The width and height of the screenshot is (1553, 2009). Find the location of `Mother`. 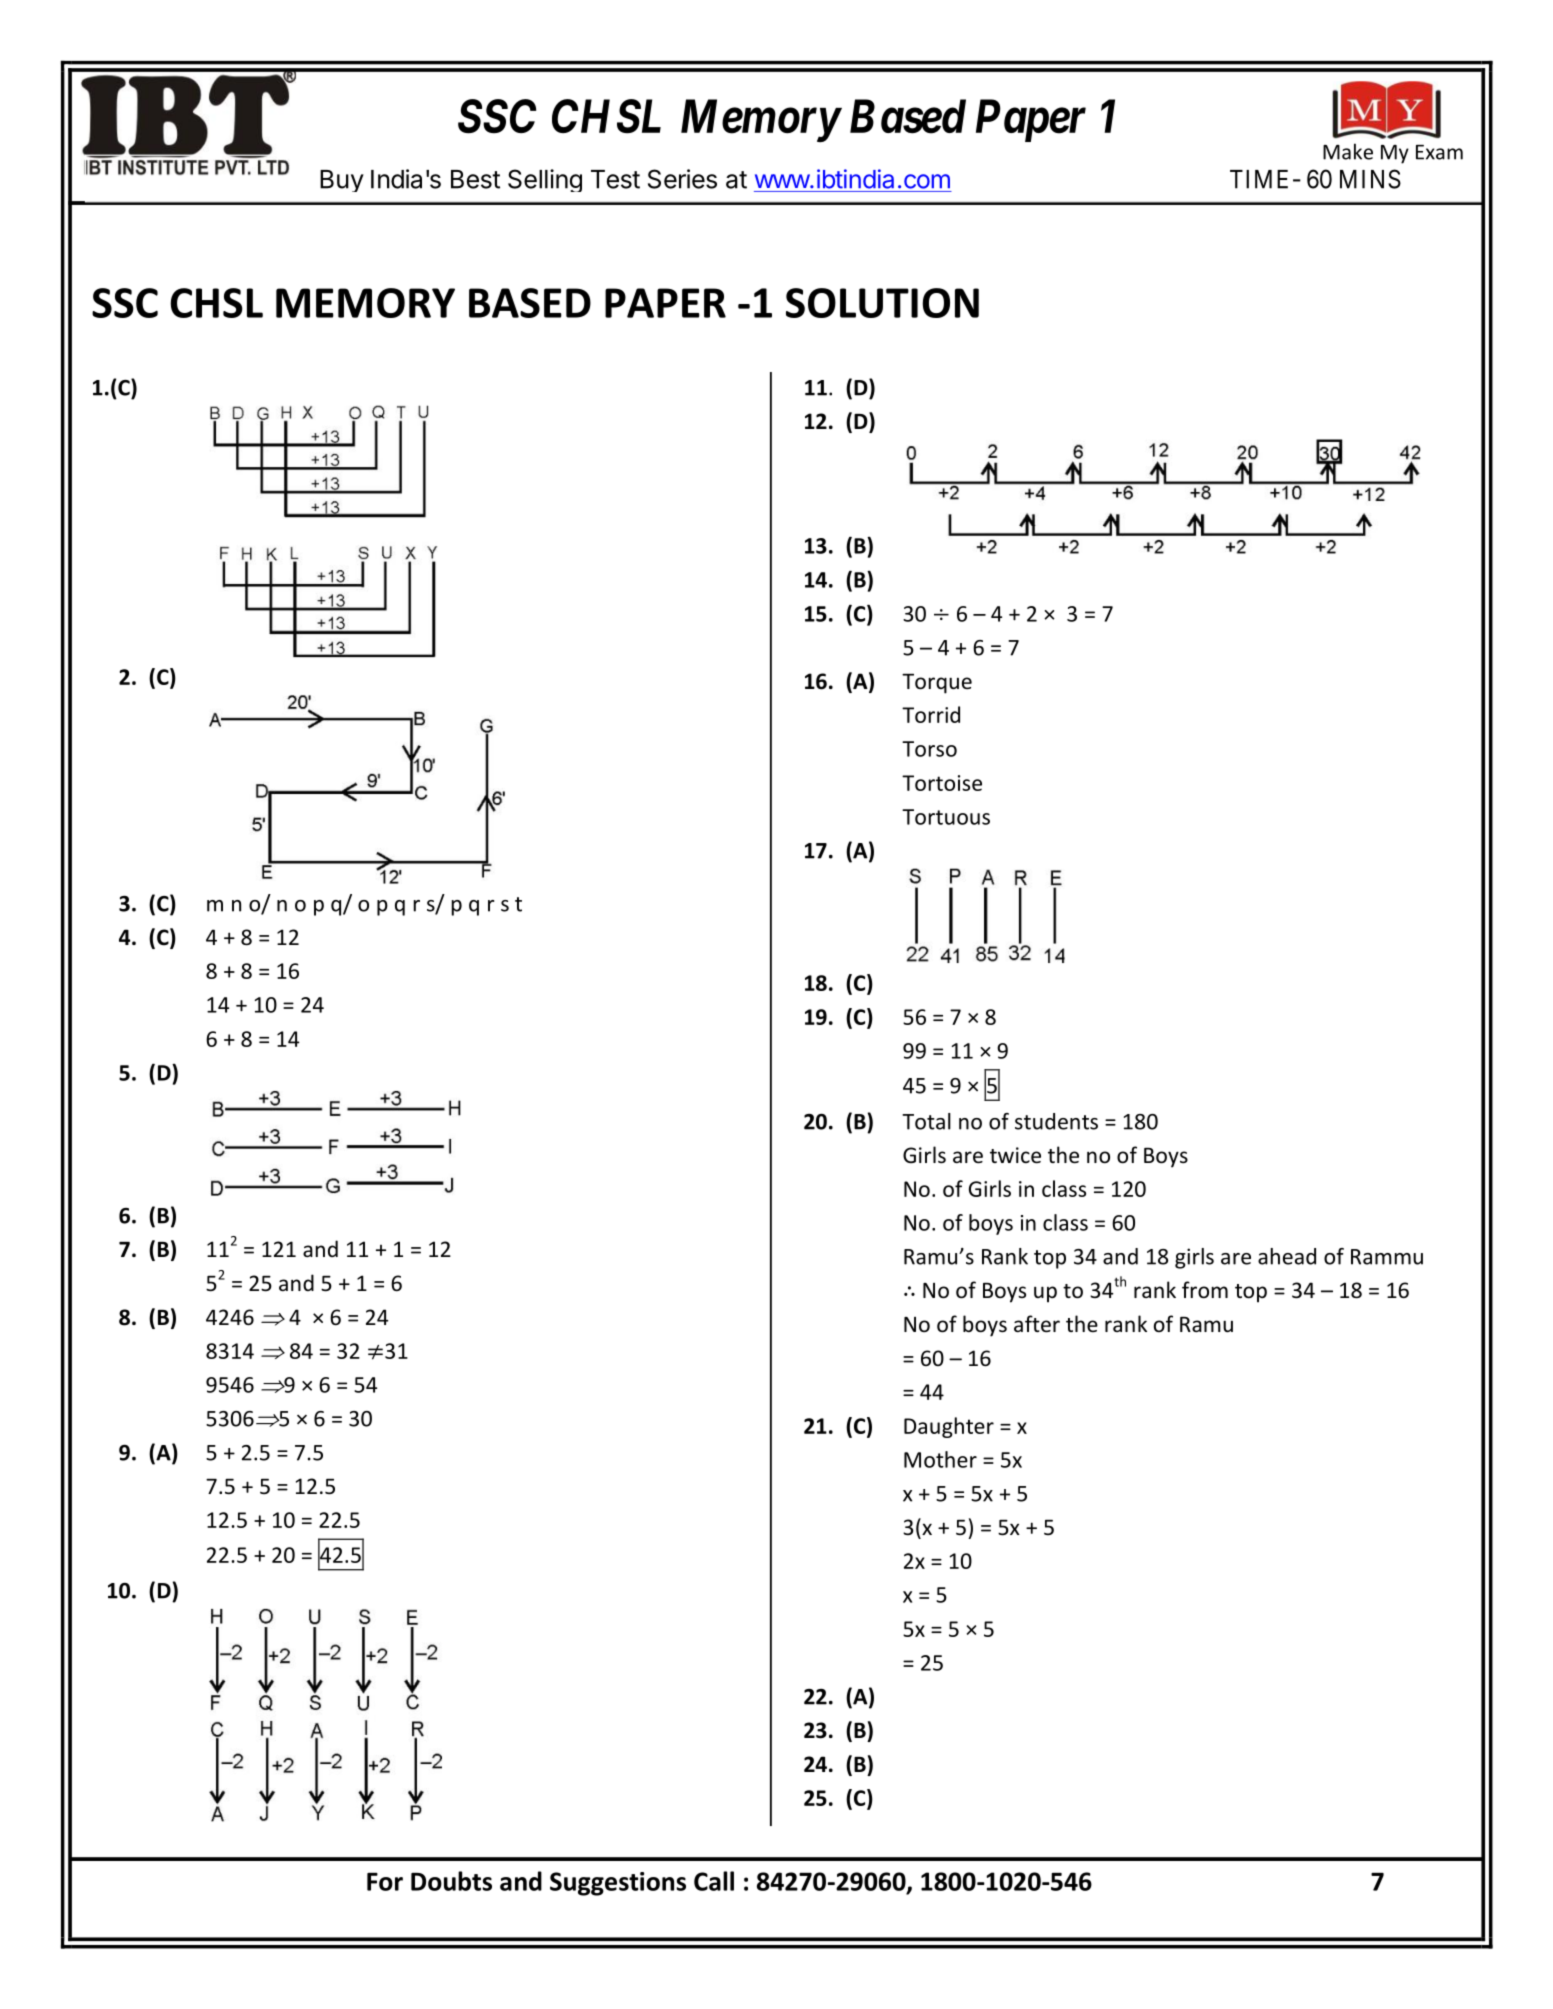

Mother is located at coordinates (940, 1459).
